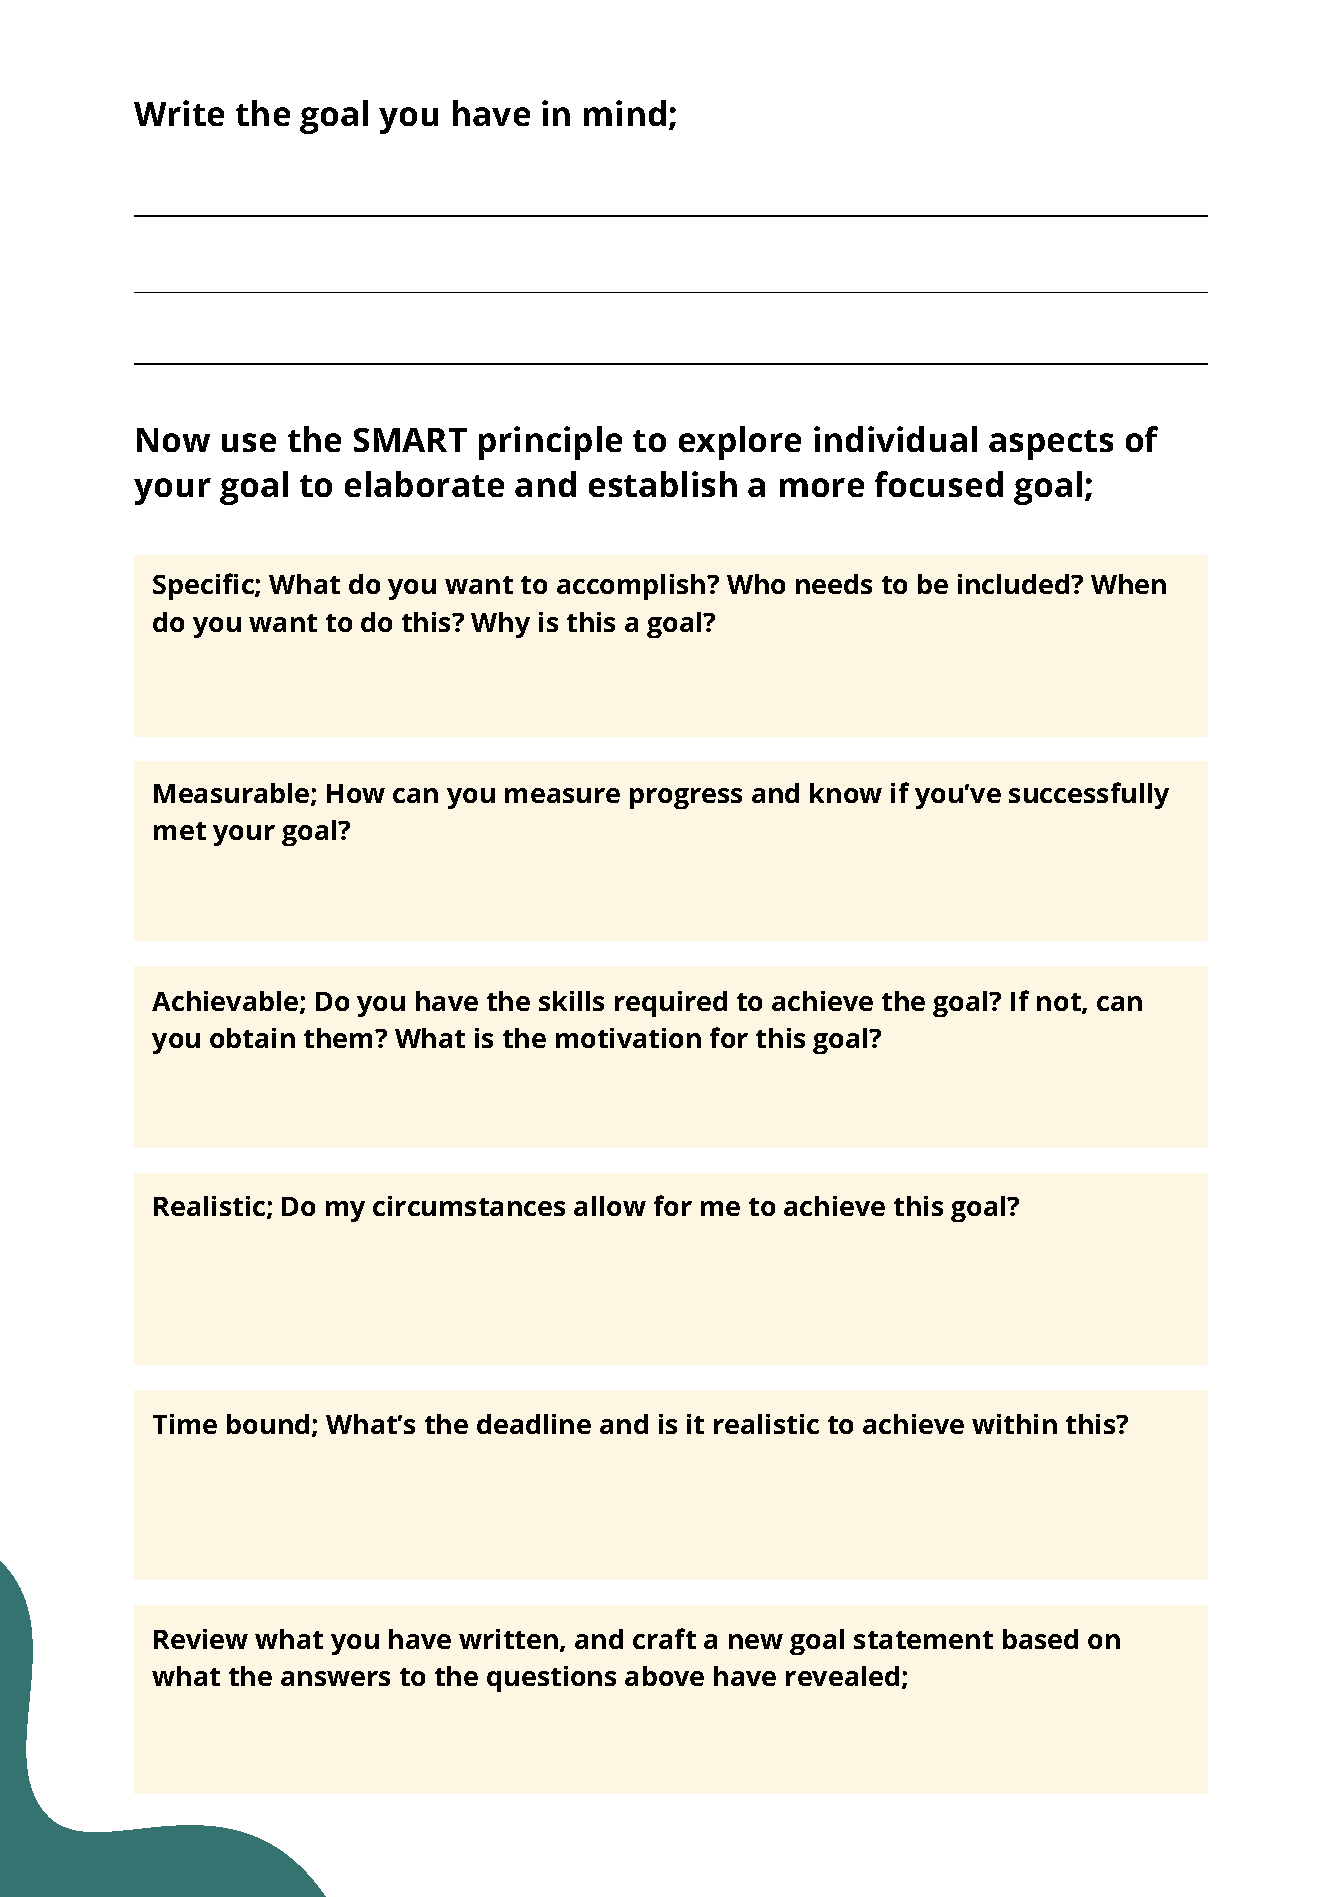 This document has width=1341, height=1897. What do you see at coordinates (1051, 445) in the document?
I see `aspects` at bounding box center [1051, 445].
